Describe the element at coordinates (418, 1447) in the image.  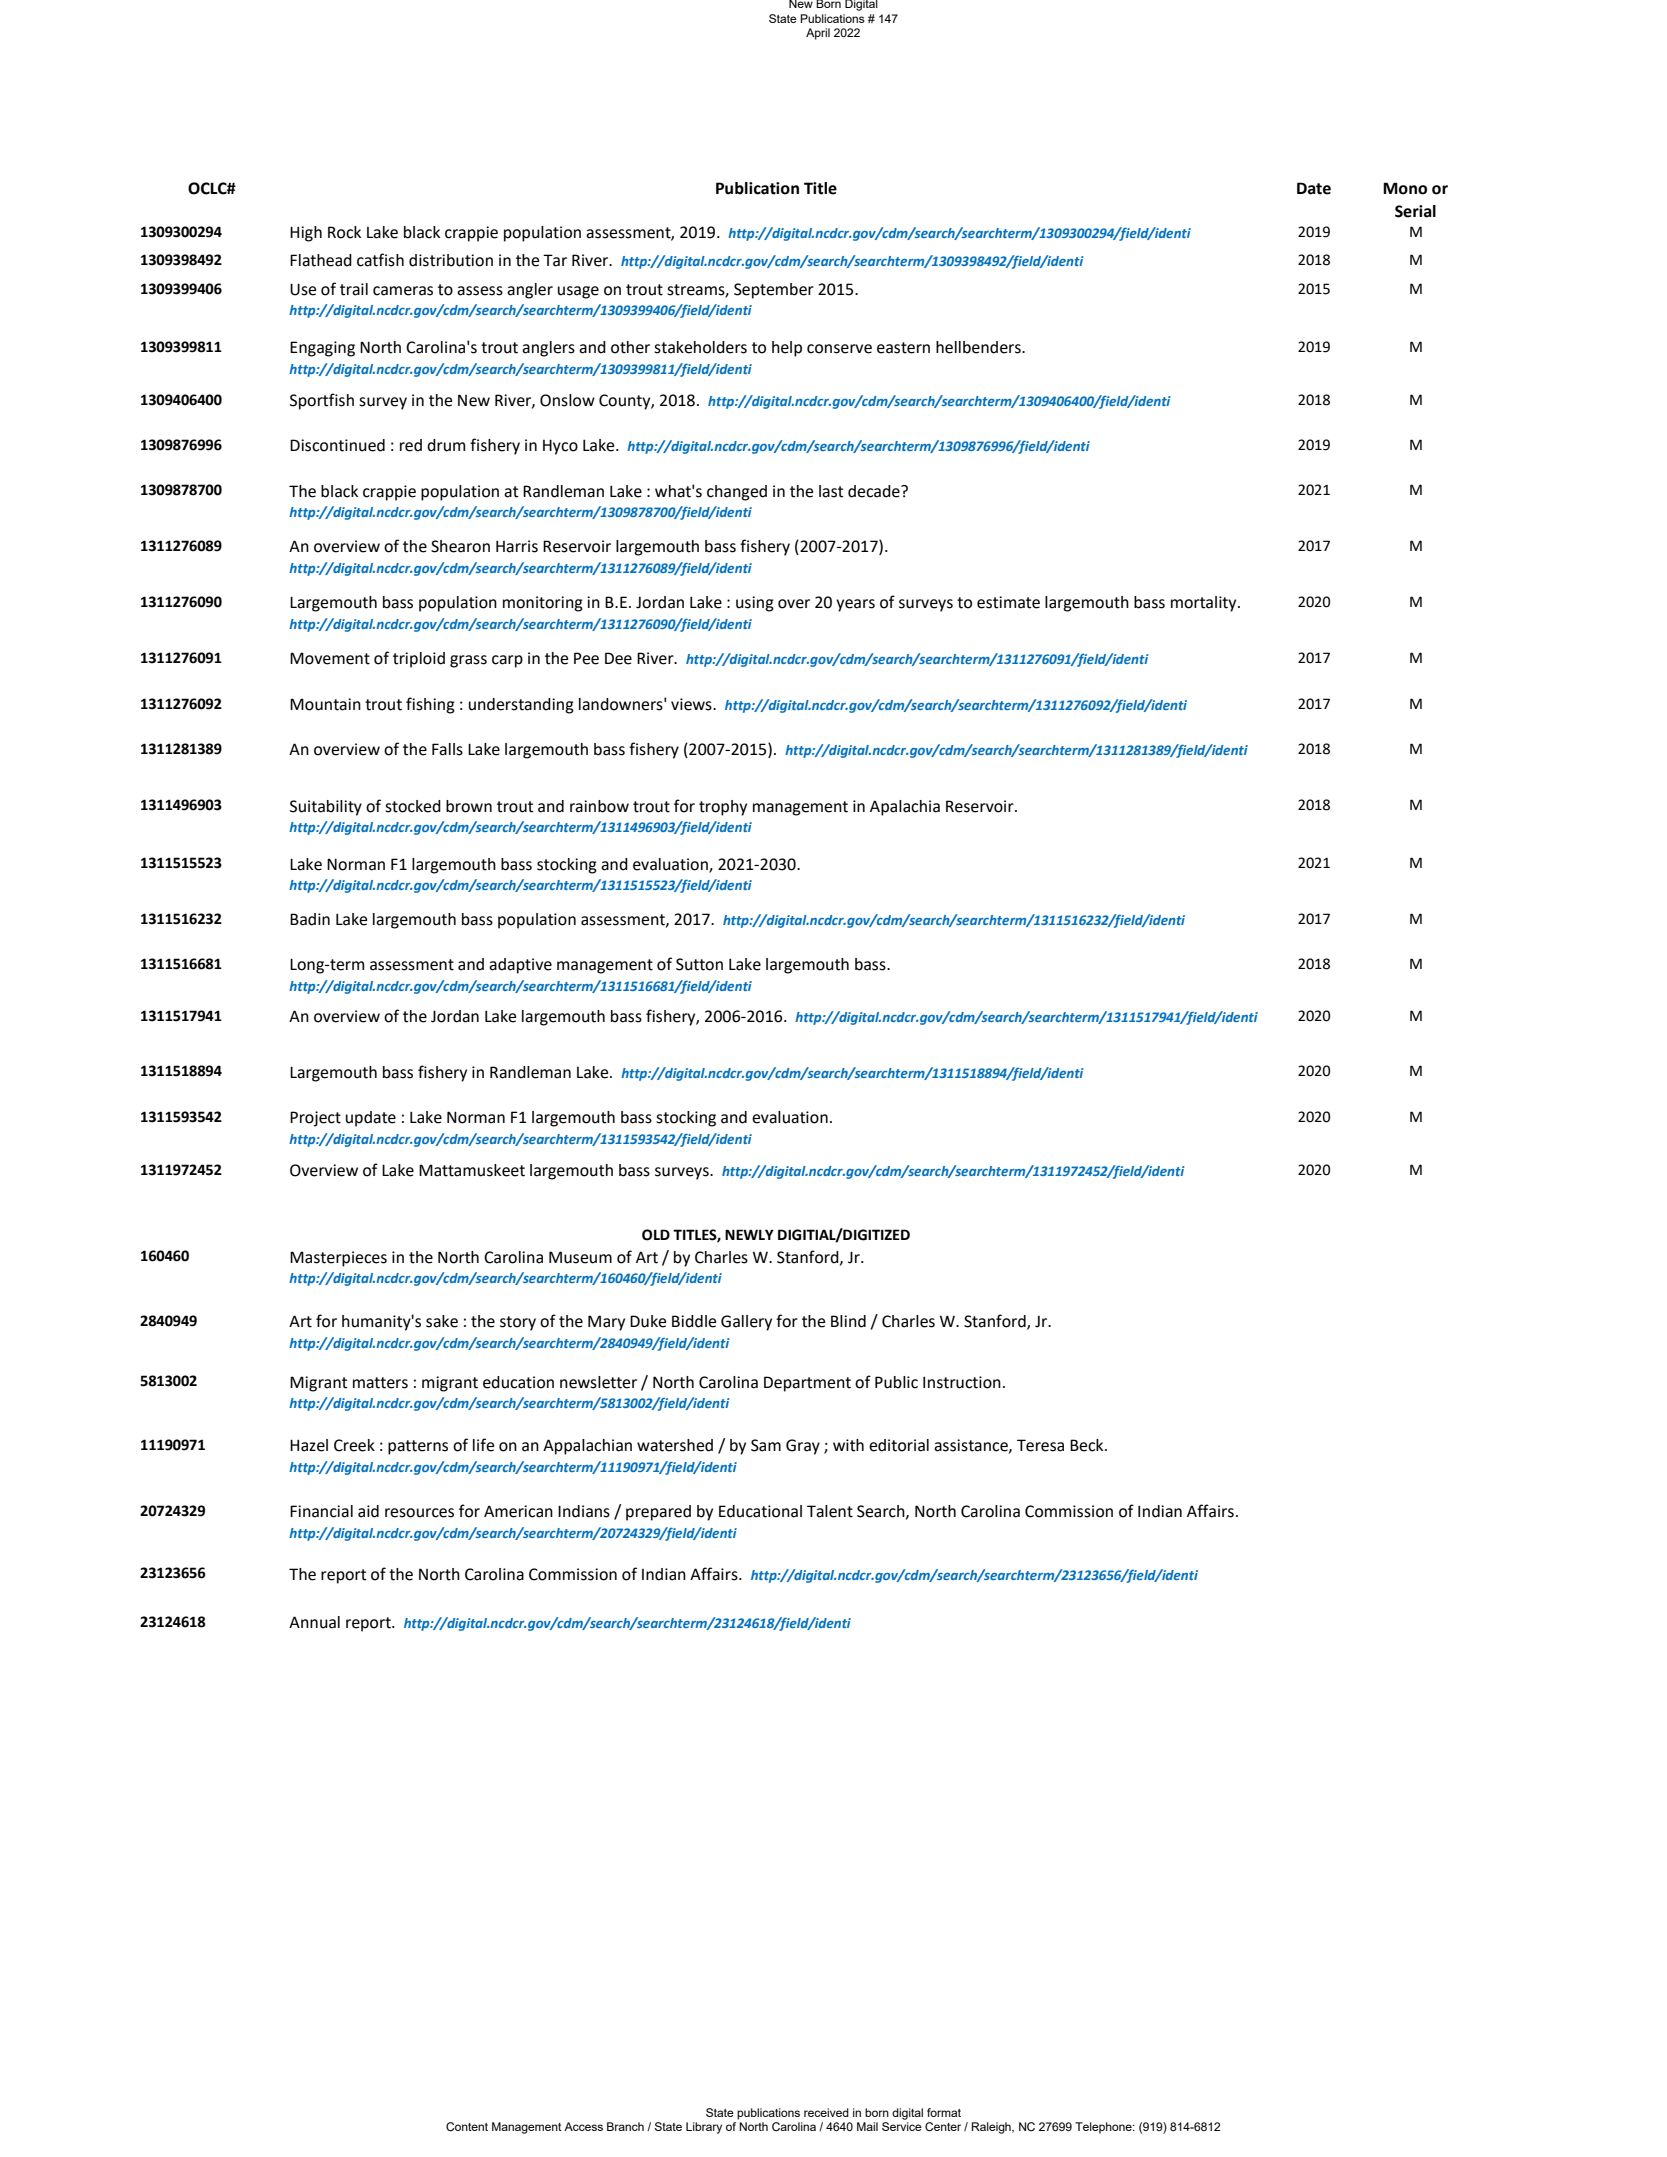
I see `patterns` at that location.
